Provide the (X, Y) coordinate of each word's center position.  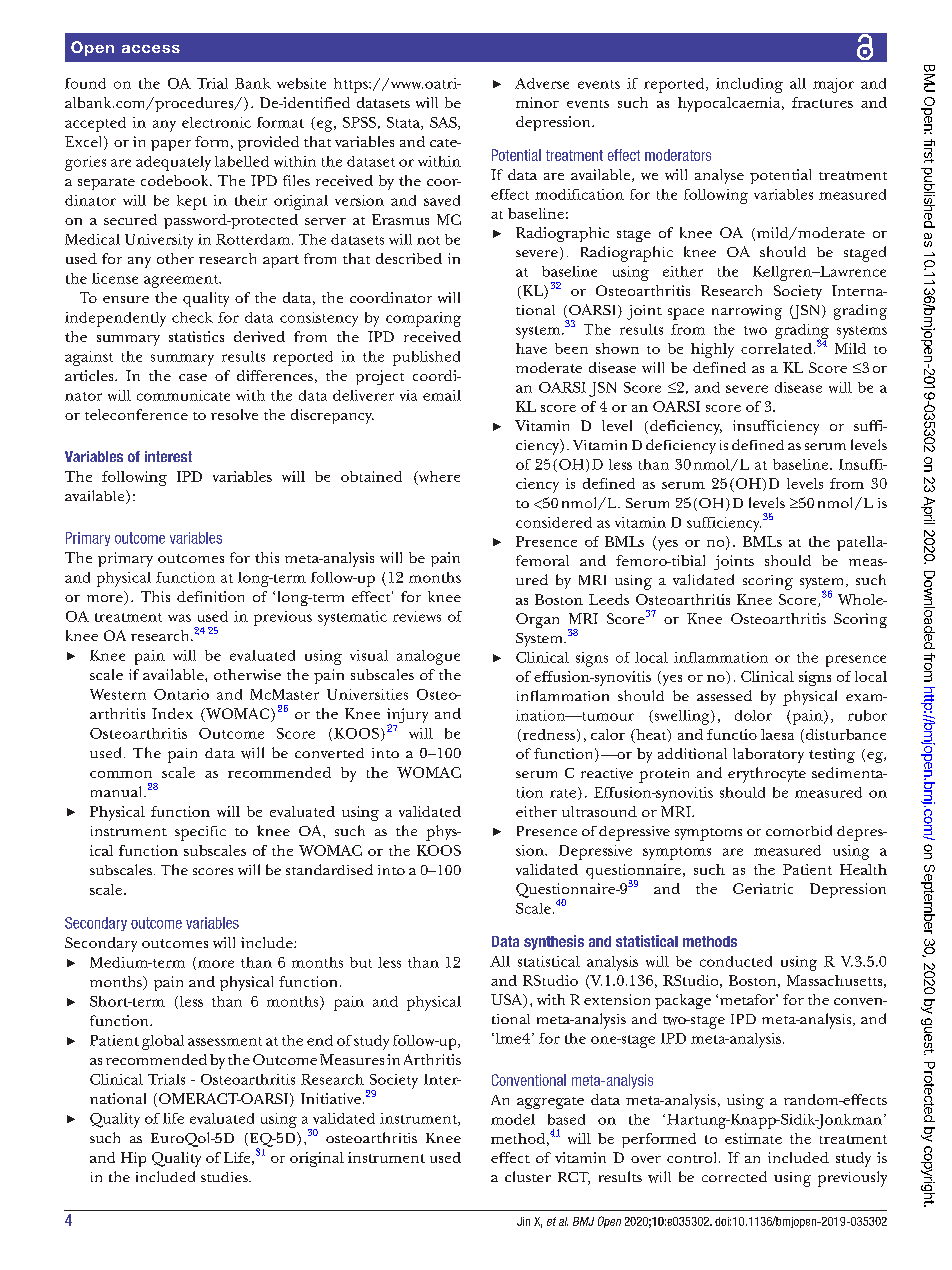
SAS (444, 123)
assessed (724, 695)
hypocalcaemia (730, 104)
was (179, 618)
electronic (216, 122)
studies (225, 1177)
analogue (428, 657)
